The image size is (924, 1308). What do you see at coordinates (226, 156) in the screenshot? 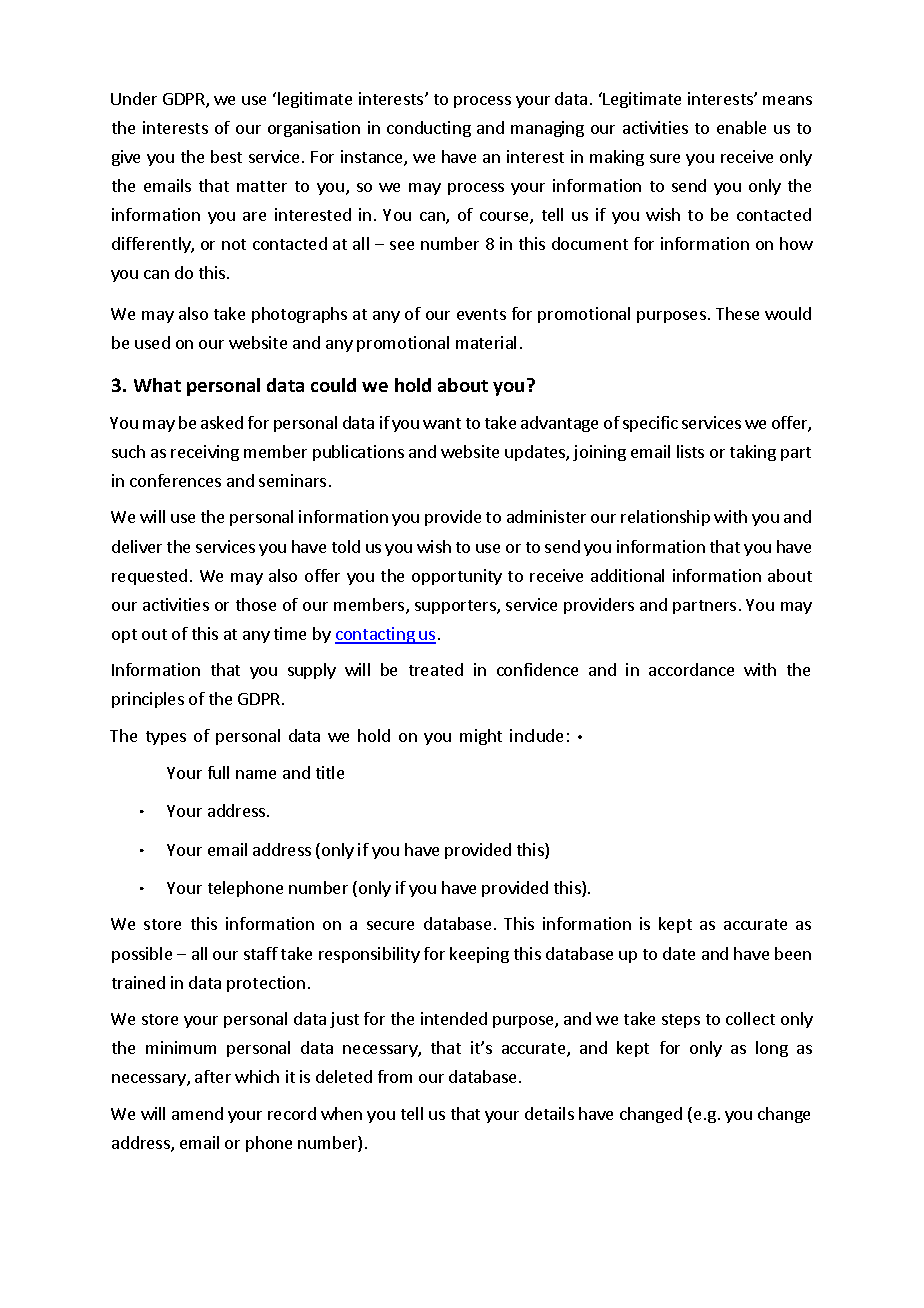
I see `best` at bounding box center [226, 156].
